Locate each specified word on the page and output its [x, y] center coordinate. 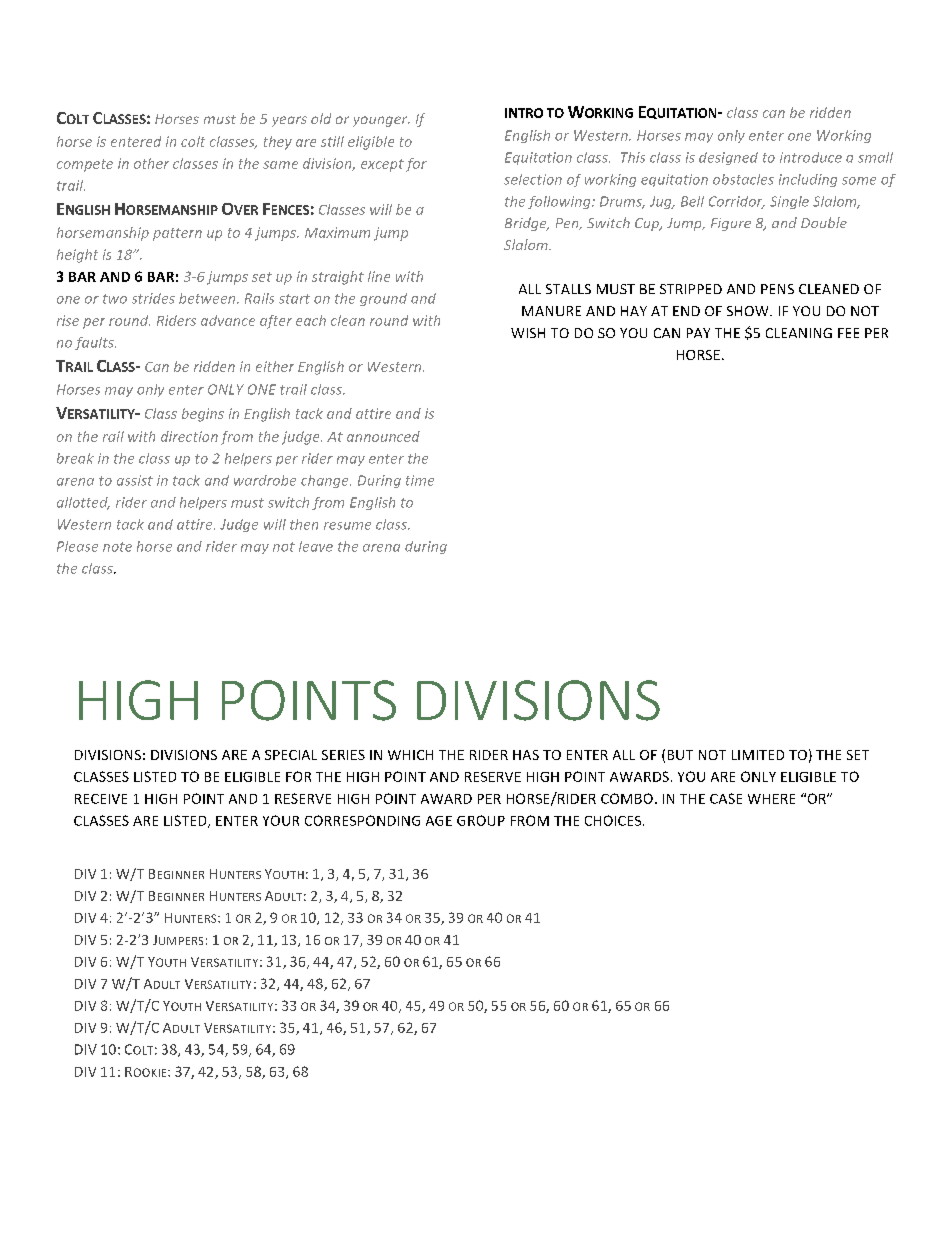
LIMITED [758, 755]
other [151, 163]
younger [381, 121]
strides [153, 298]
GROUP [481, 820]
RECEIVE [101, 799]
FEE [848, 333]
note [117, 547]
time [420, 480]
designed [728, 158]
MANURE [551, 311]
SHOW [749, 311]
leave [316, 546]
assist [135, 480]
